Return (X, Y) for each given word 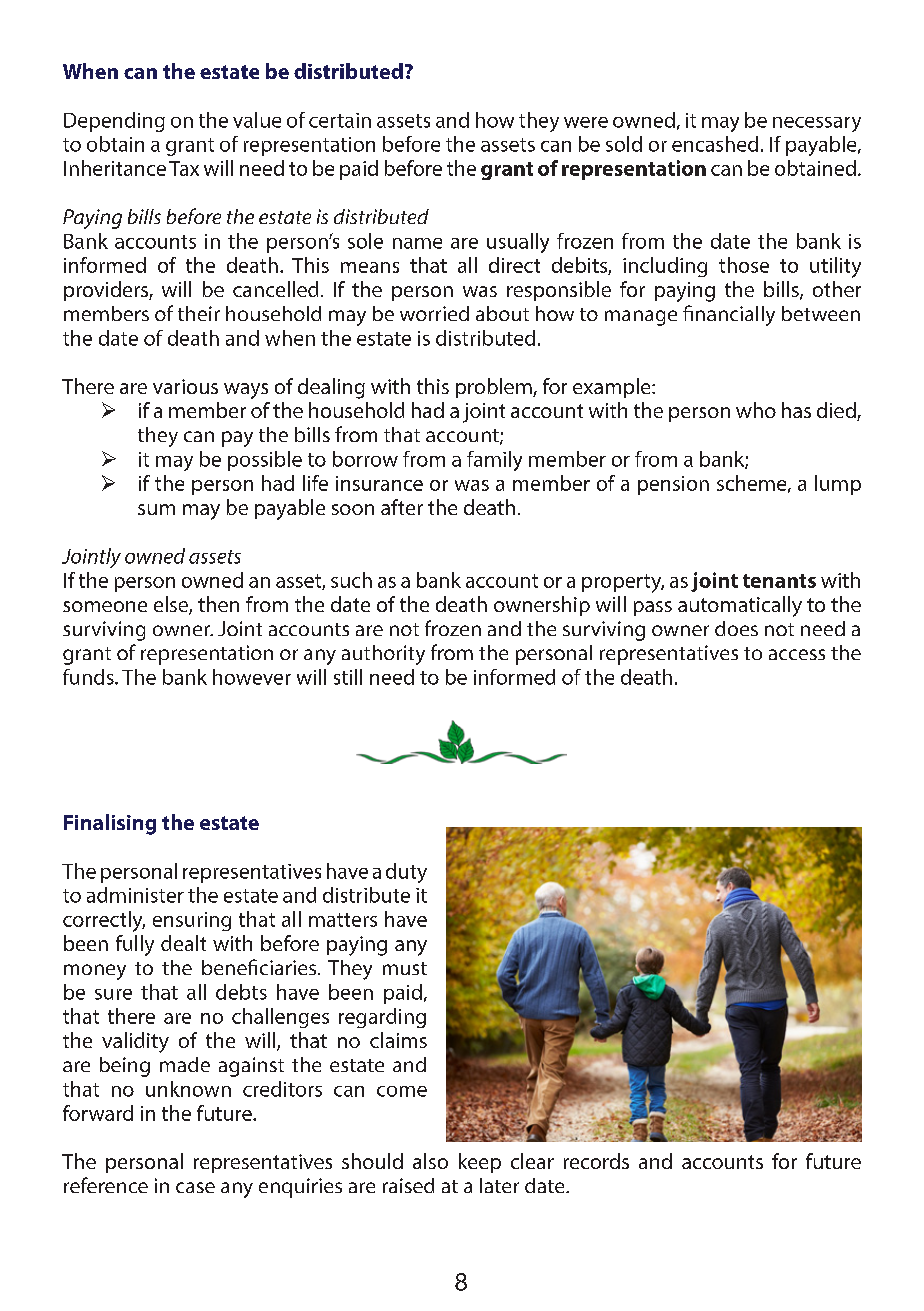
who (756, 410)
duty (406, 873)
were (586, 122)
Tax (184, 168)
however (252, 677)
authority (383, 655)
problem (495, 388)
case (195, 1187)
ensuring (192, 921)
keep (480, 1163)
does (736, 628)
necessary (817, 124)
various (185, 386)
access (797, 654)
